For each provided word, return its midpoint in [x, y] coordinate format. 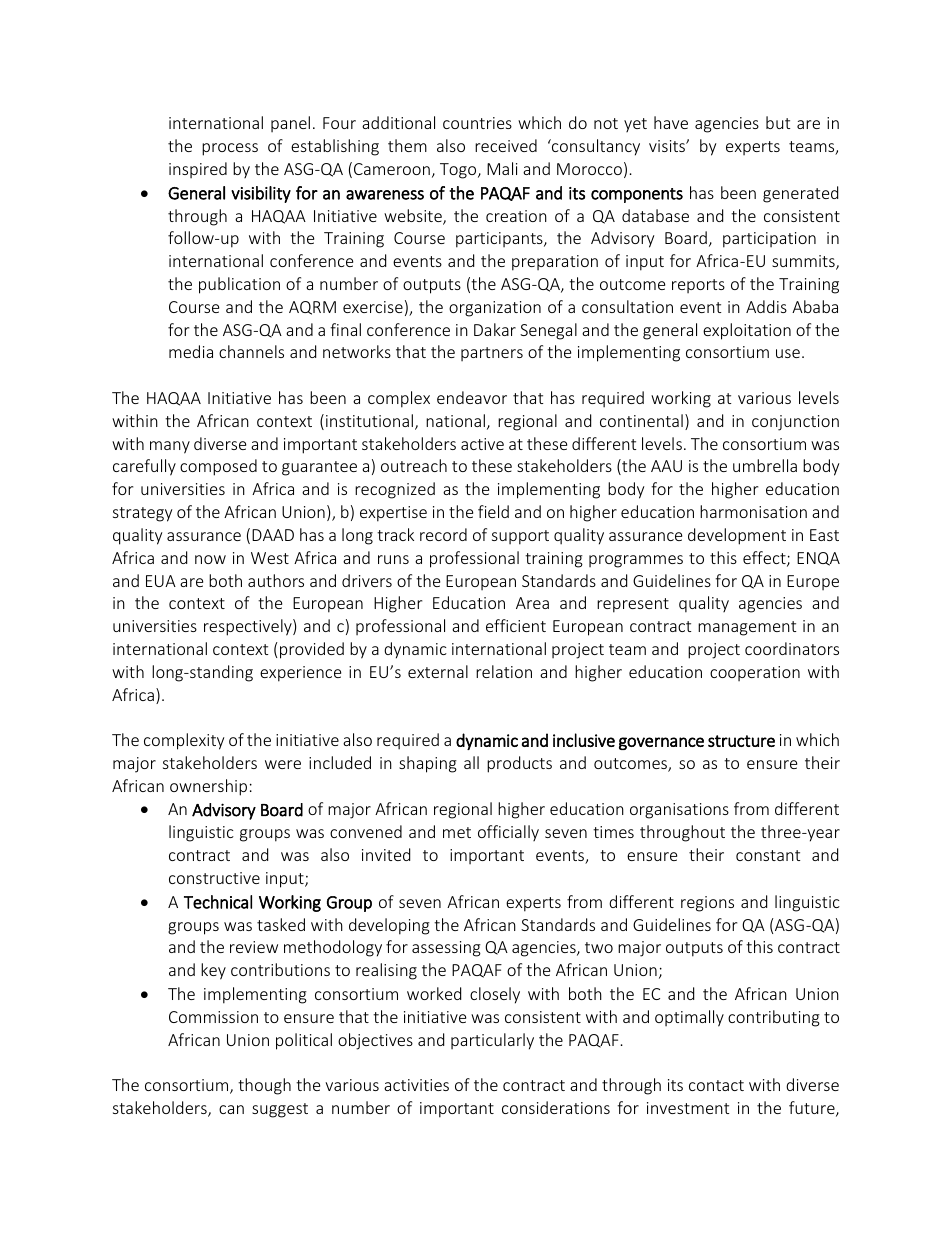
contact [716, 1085]
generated [800, 194]
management [747, 628]
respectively [249, 627]
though [264, 1086]
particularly [492, 1041]
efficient [516, 625]
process [230, 149]
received [506, 145]
